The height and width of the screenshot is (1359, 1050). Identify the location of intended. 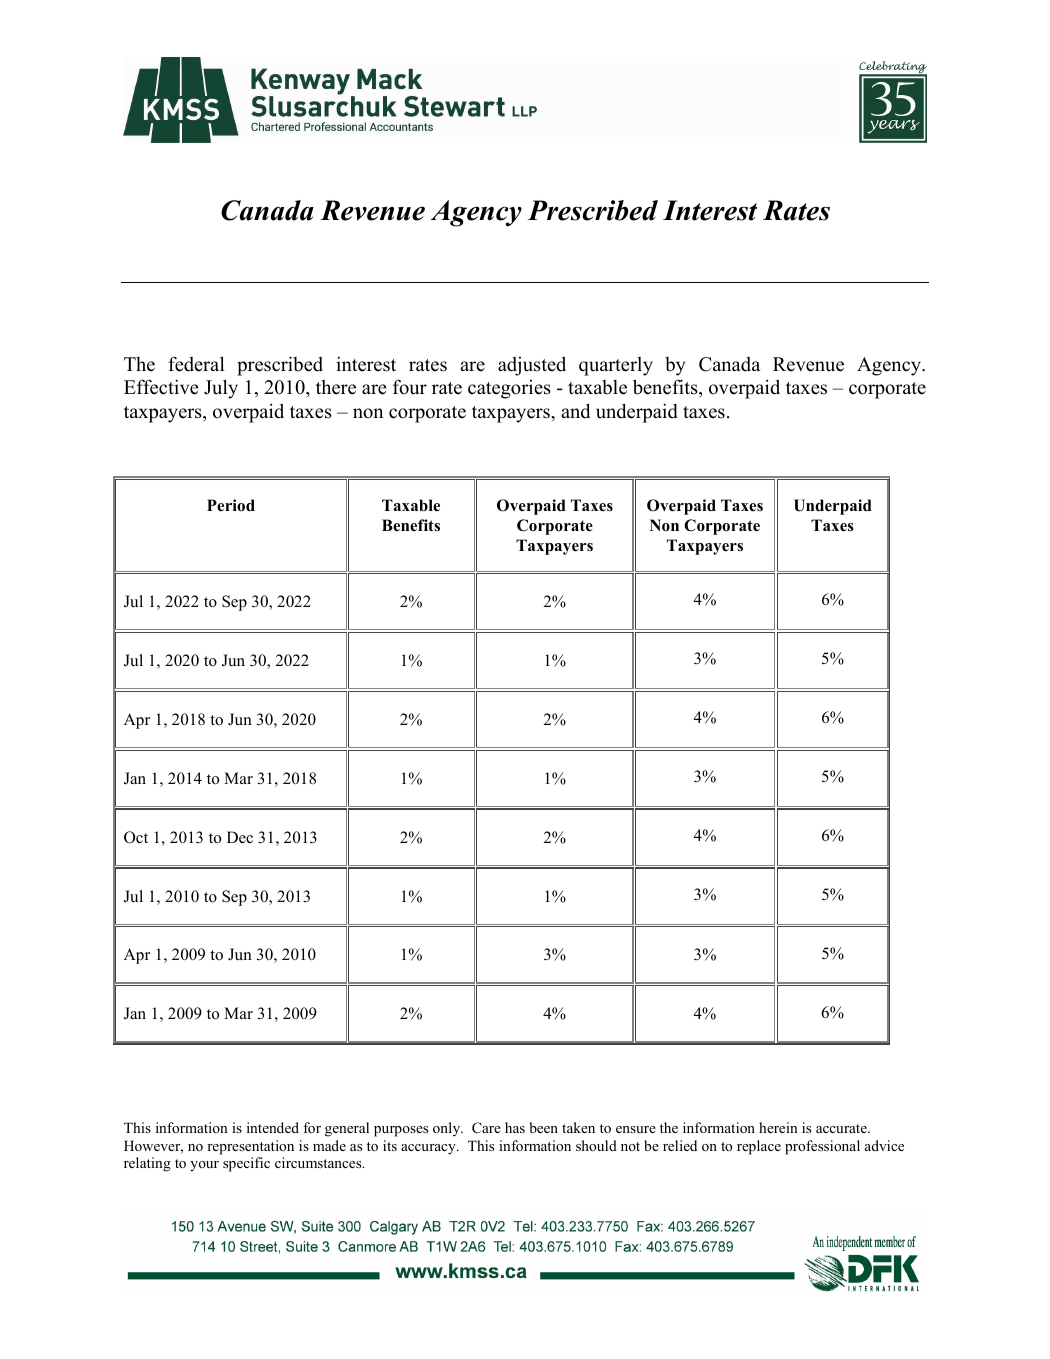
(273, 1127).
